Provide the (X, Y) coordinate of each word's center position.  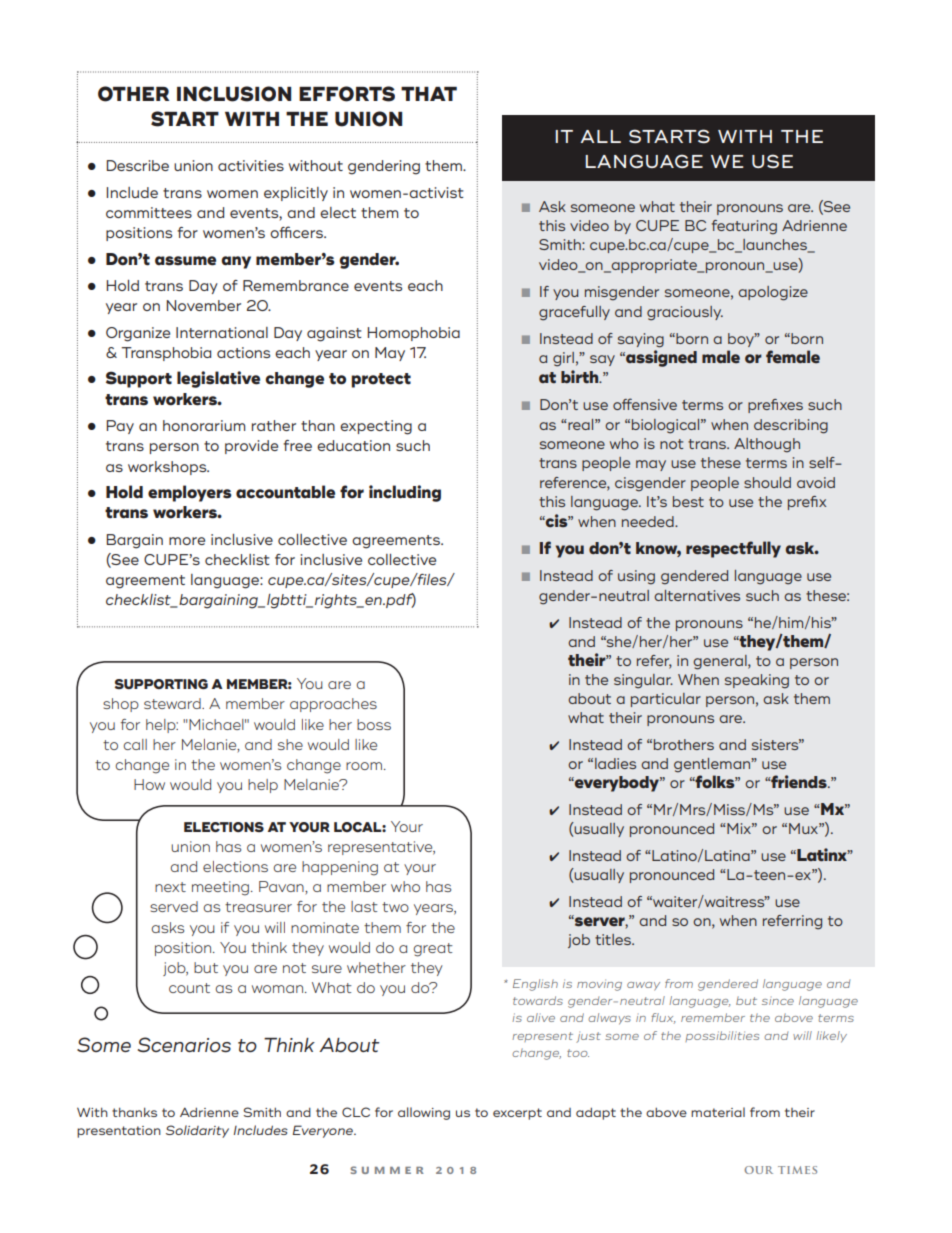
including (405, 493)
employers (190, 493)
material (718, 1112)
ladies (615, 763)
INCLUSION (234, 94)
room (365, 766)
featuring (744, 227)
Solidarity (197, 1131)
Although (767, 445)
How (149, 784)
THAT (429, 94)
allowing (424, 1113)
